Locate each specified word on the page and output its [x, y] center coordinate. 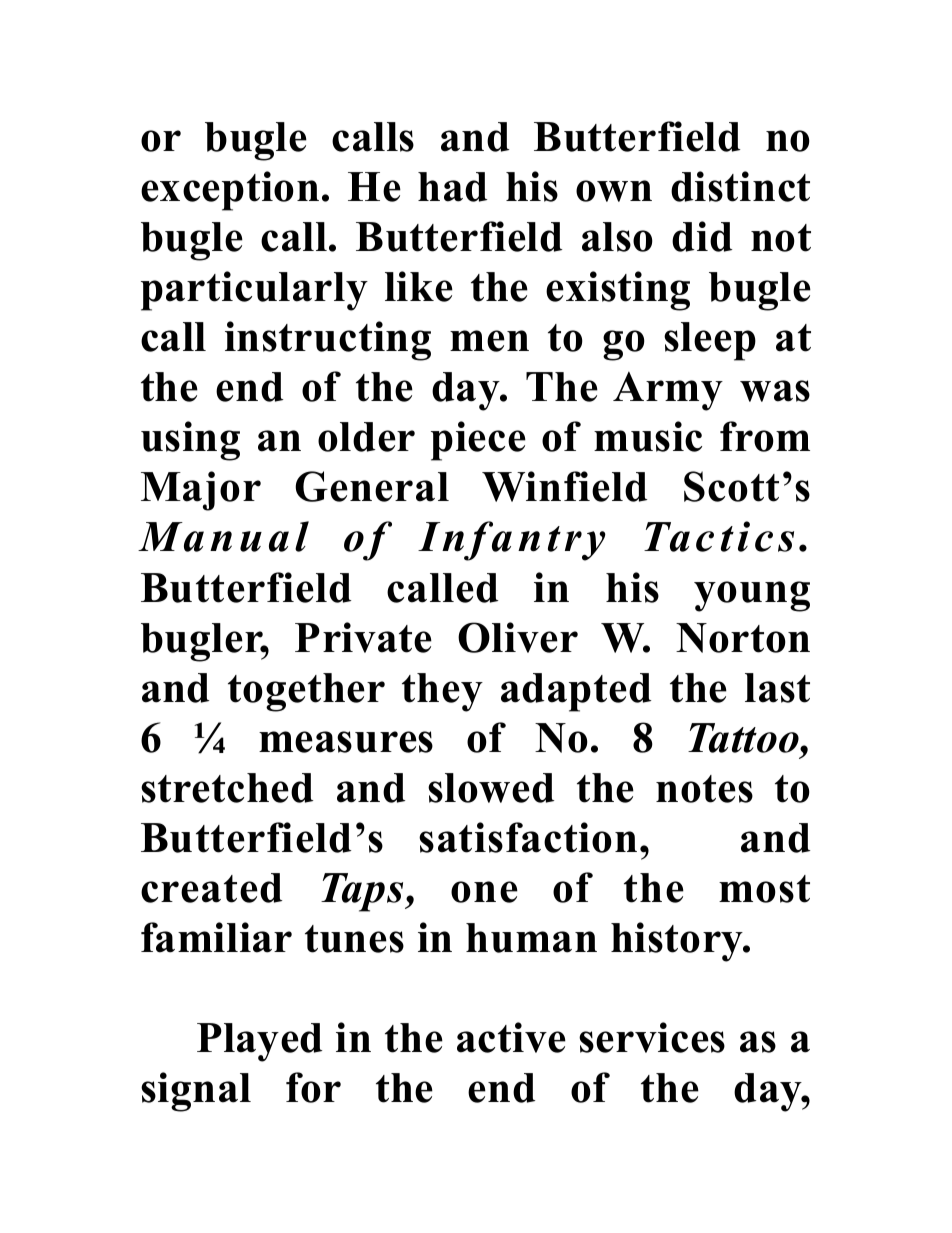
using [190, 441]
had [452, 187]
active [511, 1037]
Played [259, 1042]
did [702, 236]
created [211, 888]
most [764, 889]
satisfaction [528, 837]
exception [230, 191]
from [765, 436]
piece [478, 441]
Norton [743, 638]
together [306, 692]
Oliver [518, 637]
